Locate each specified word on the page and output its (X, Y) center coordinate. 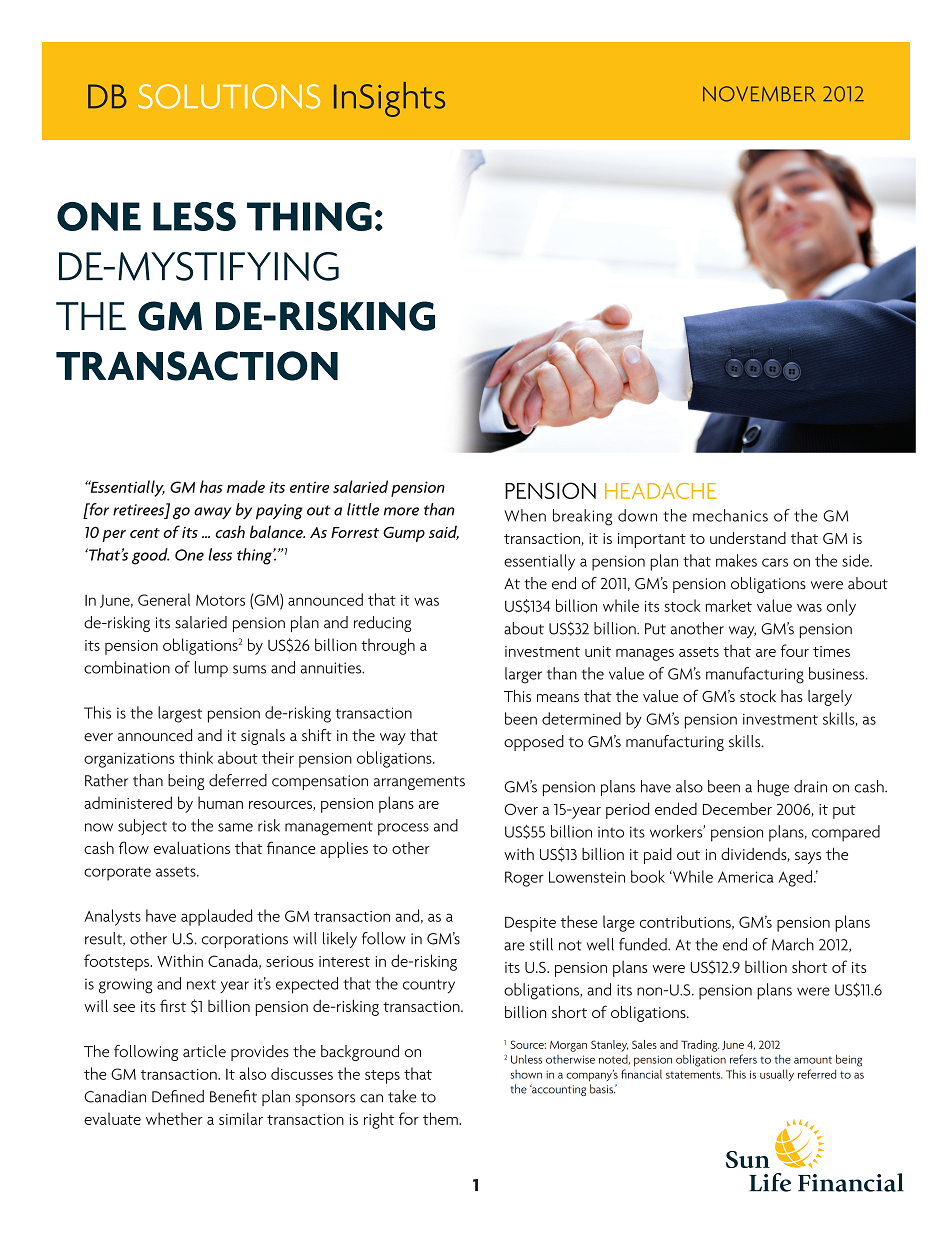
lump (211, 669)
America (745, 877)
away (213, 513)
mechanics (730, 515)
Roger (524, 879)
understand (748, 537)
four (794, 650)
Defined (178, 1096)
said (444, 532)
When (525, 515)
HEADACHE (661, 491)
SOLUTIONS (229, 96)
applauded (216, 917)
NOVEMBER (759, 94)
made (246, 486)
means (558, 698)
